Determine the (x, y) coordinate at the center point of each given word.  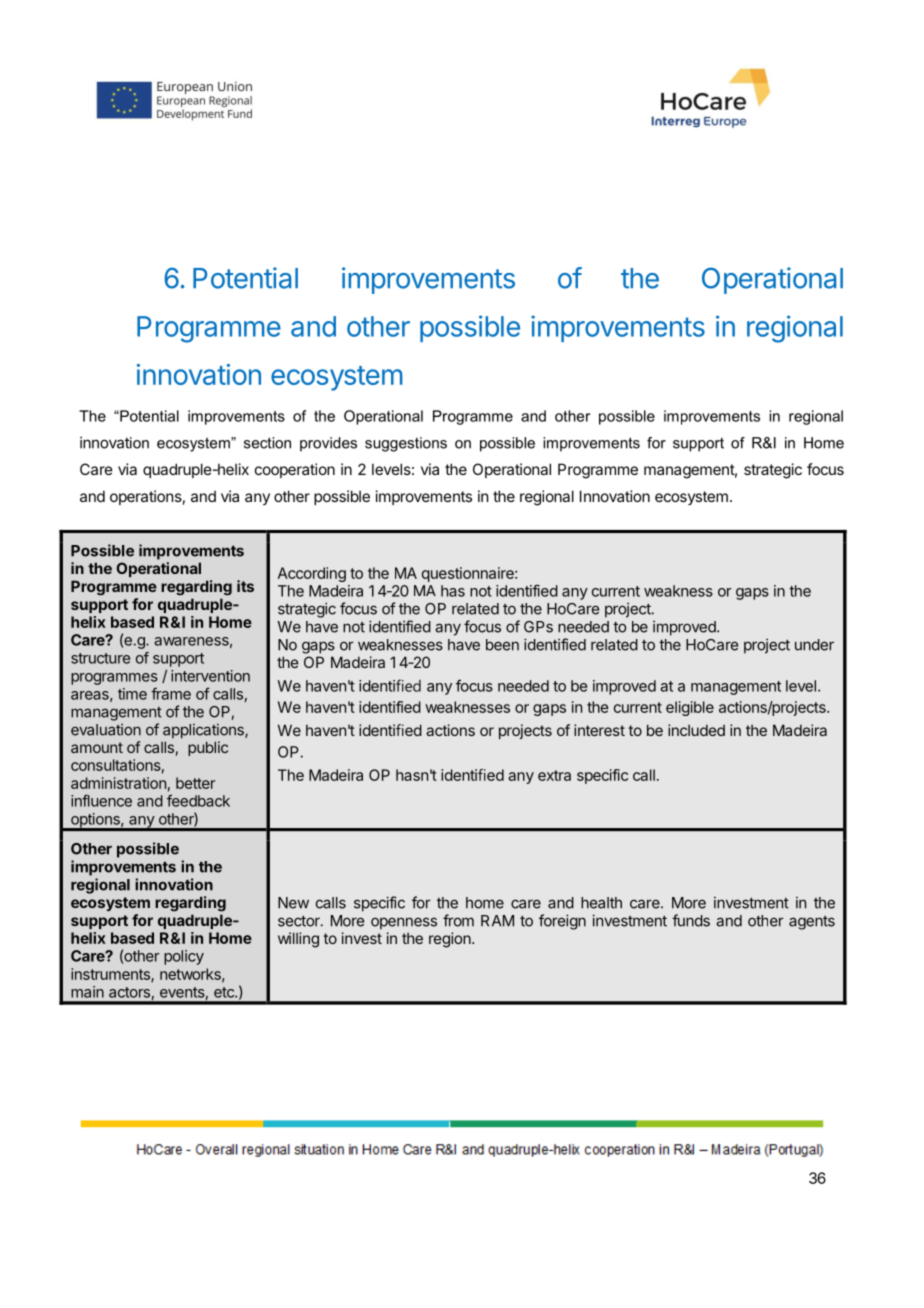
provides (328, 444)
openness (404, 923)
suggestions (406, 444)
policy (184, 957)
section (267, 443)
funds (691, 920)
